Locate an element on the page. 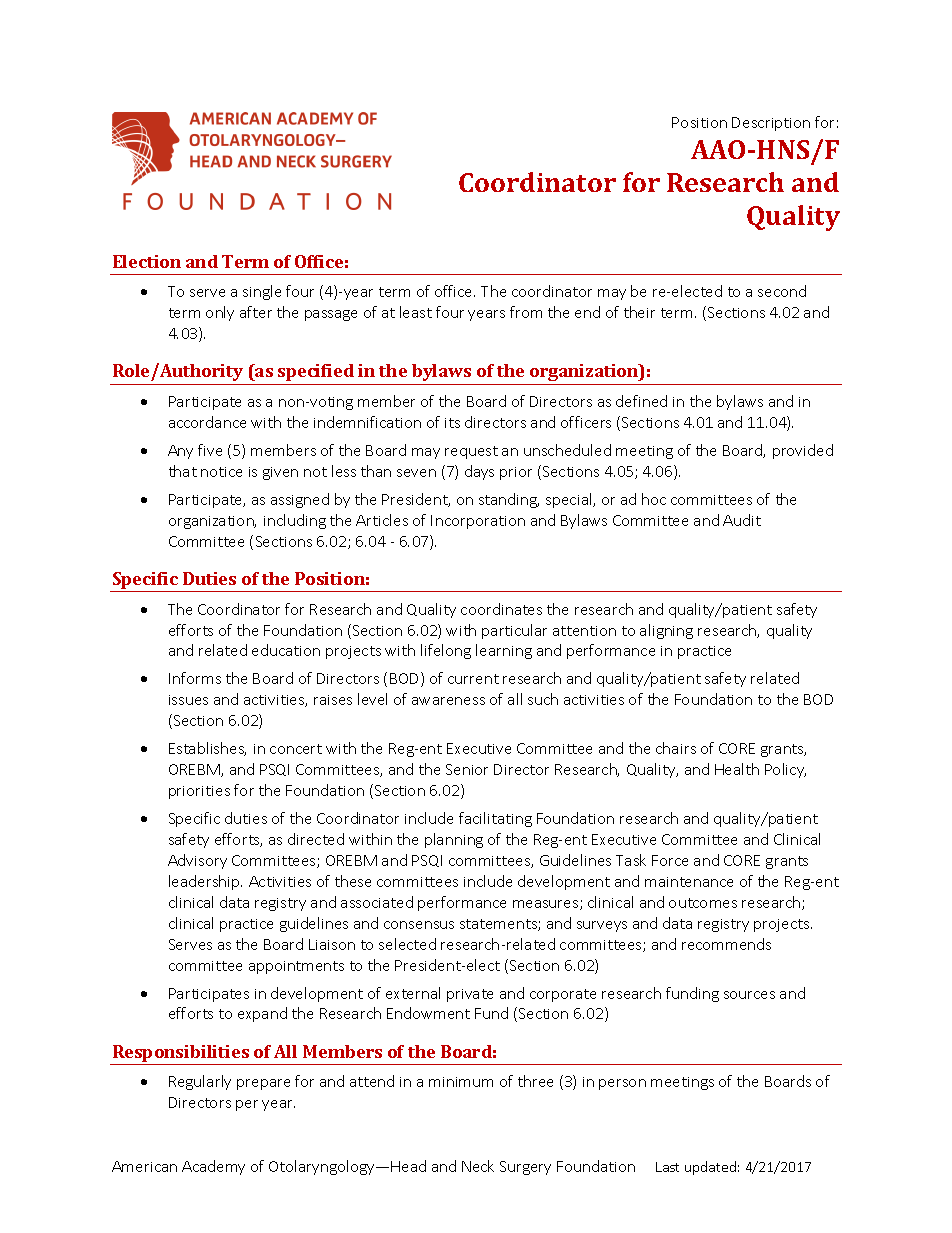  Neck is located at coordinates (478, 1166).
